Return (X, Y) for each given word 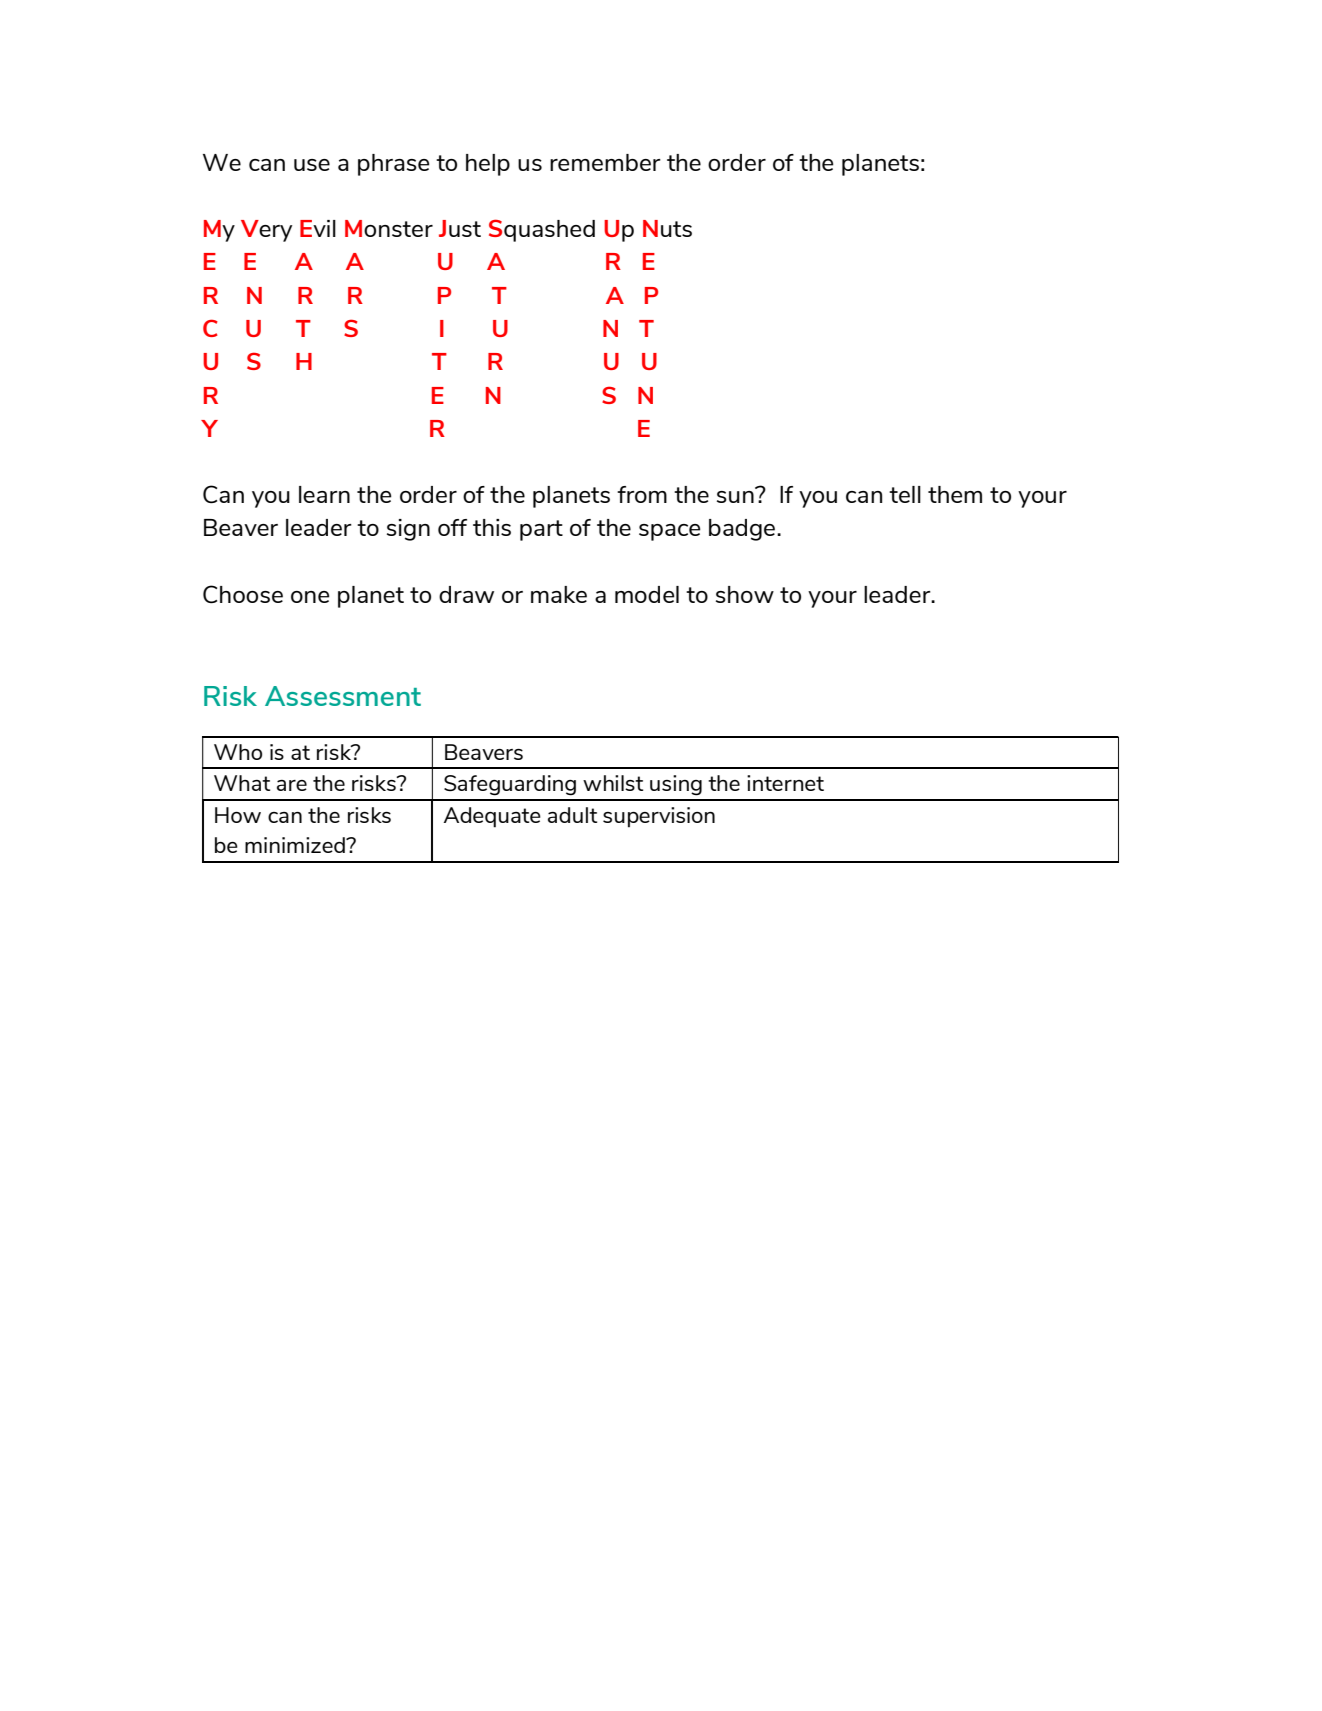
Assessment (343, 696)
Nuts (667, 228)
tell (905, 494)
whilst (613, 783)
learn (324, 494)
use (312, 165)
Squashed (542, 230)
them (955, 494)
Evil (318, 228)
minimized (296, 845)
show (745, 594)
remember (605, 162)
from (642, 494)
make (559, 594)
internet (785, 783)
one (310, 597)
